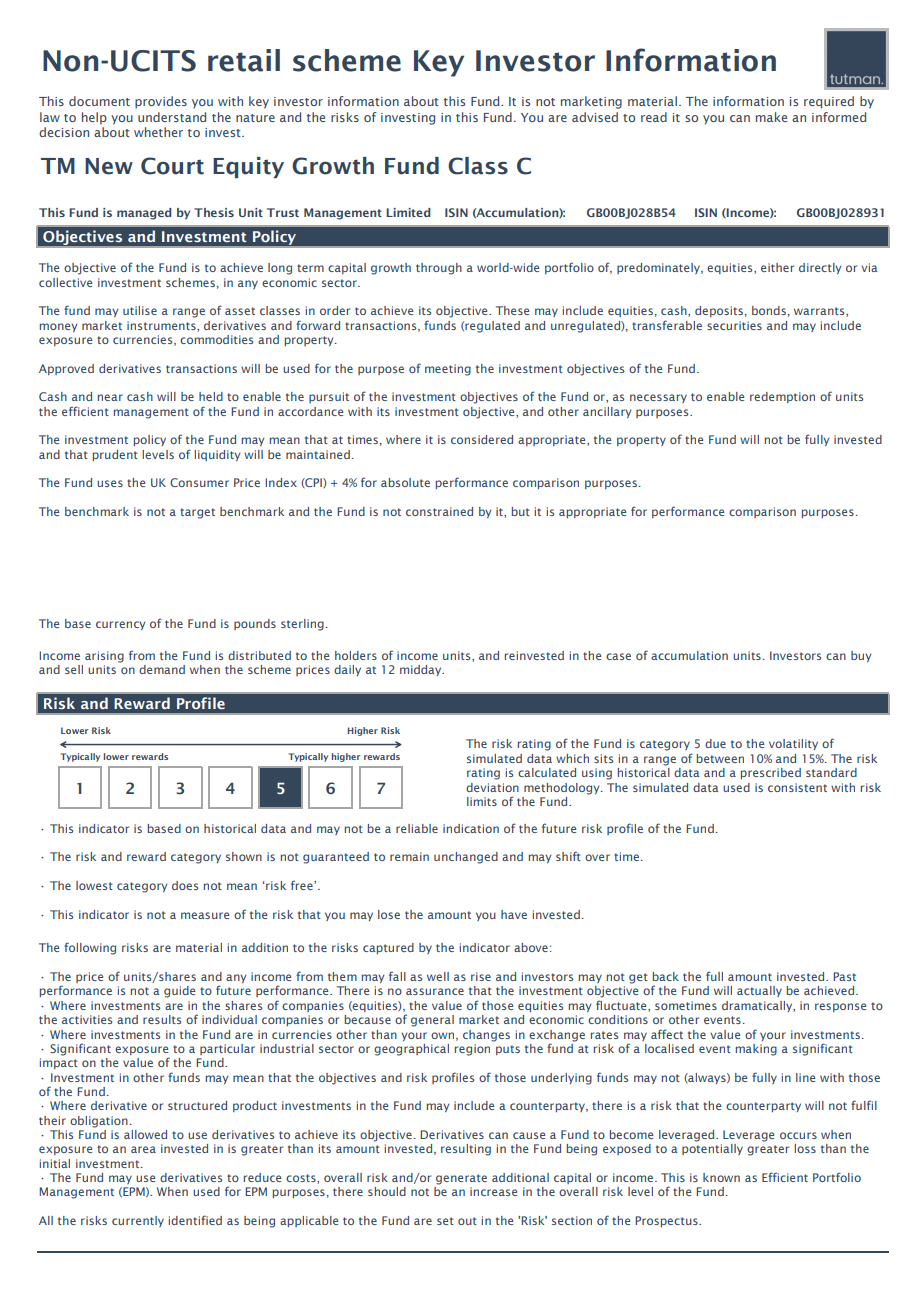 Image resolution: width=924 pixels, height=1308 pixels. What do you see at coordinates (121, 625) in the screenshot?
I see `currency` at bounding box center [121, 625].
